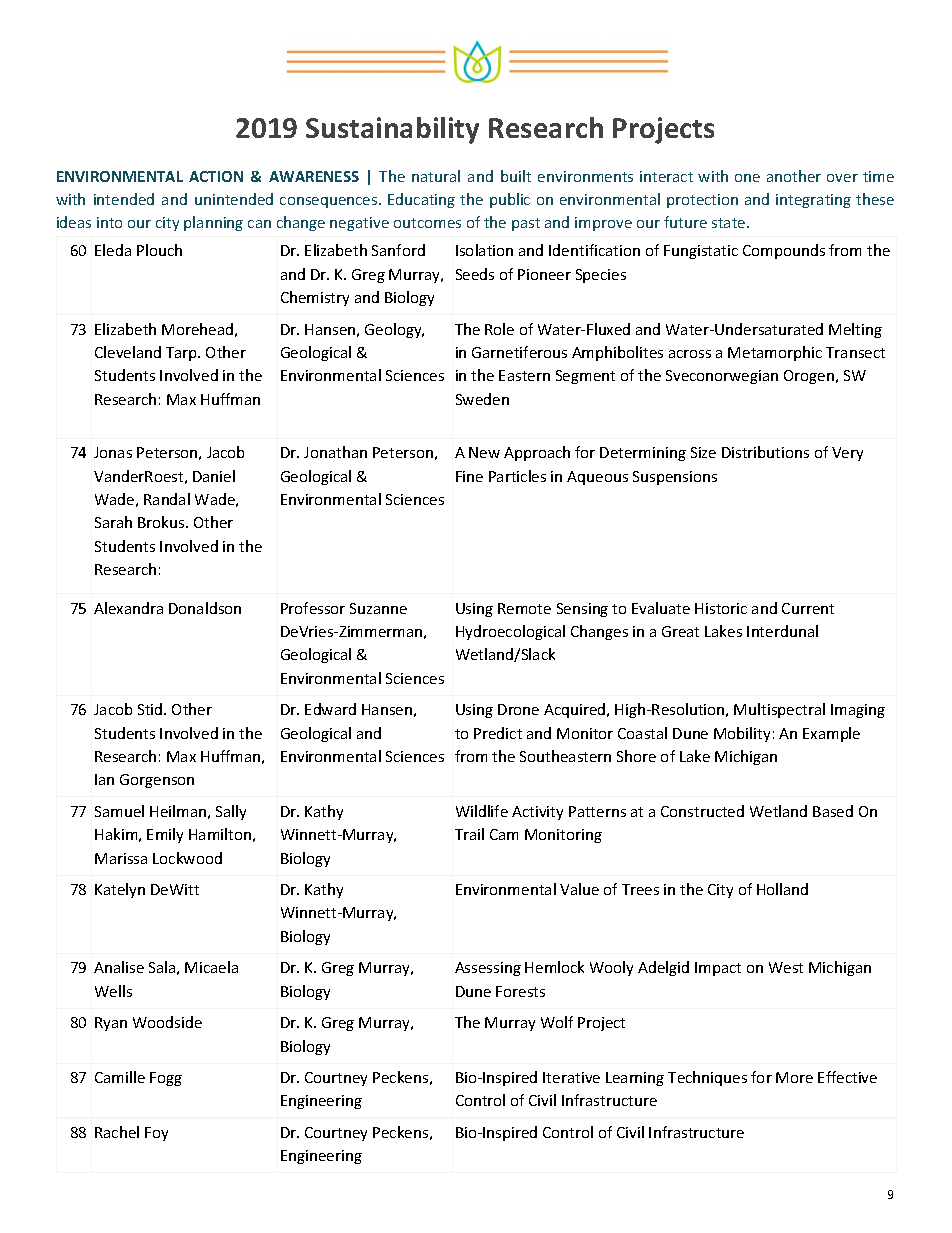  Describe the element at coordinates (524, 608) in the screenshot. I see `Remote` at that location.
